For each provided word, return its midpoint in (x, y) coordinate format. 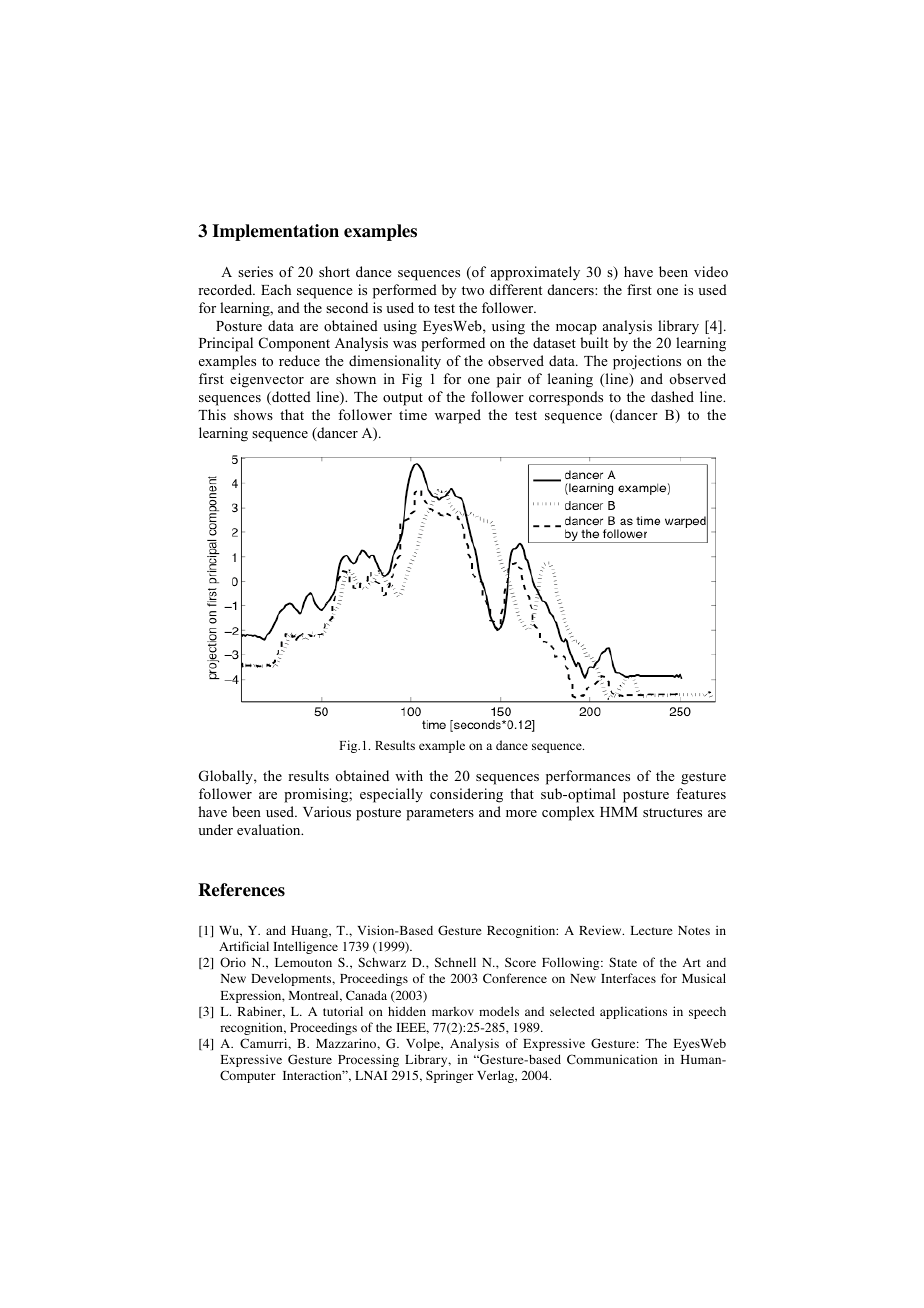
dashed (672, 396)
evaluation (270, 829)
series (255, 271)
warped (458, 416)
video (711, 271)
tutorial (343, 1011)
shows (253, 414)
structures (672, 812)
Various (327, 811)
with (409, 775)
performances (588, 777)
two (473, 290)
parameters (440, 814)
